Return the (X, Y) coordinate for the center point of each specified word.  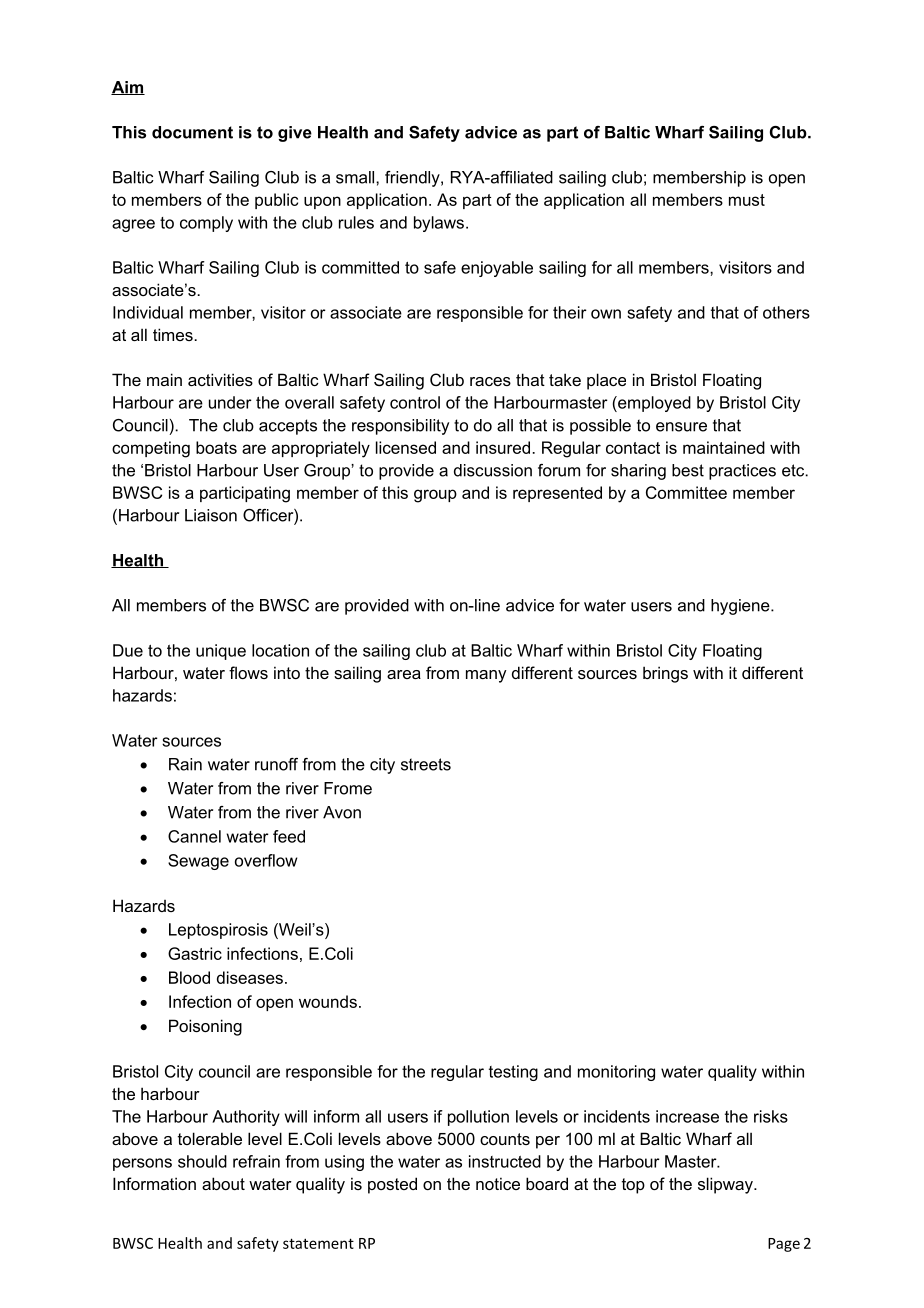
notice (498, 1183)
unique (221, 652)
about (223, 1183)
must (747, 200)
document (192, 132)
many (486, 676)
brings (665, 674)
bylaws (439, 224)
